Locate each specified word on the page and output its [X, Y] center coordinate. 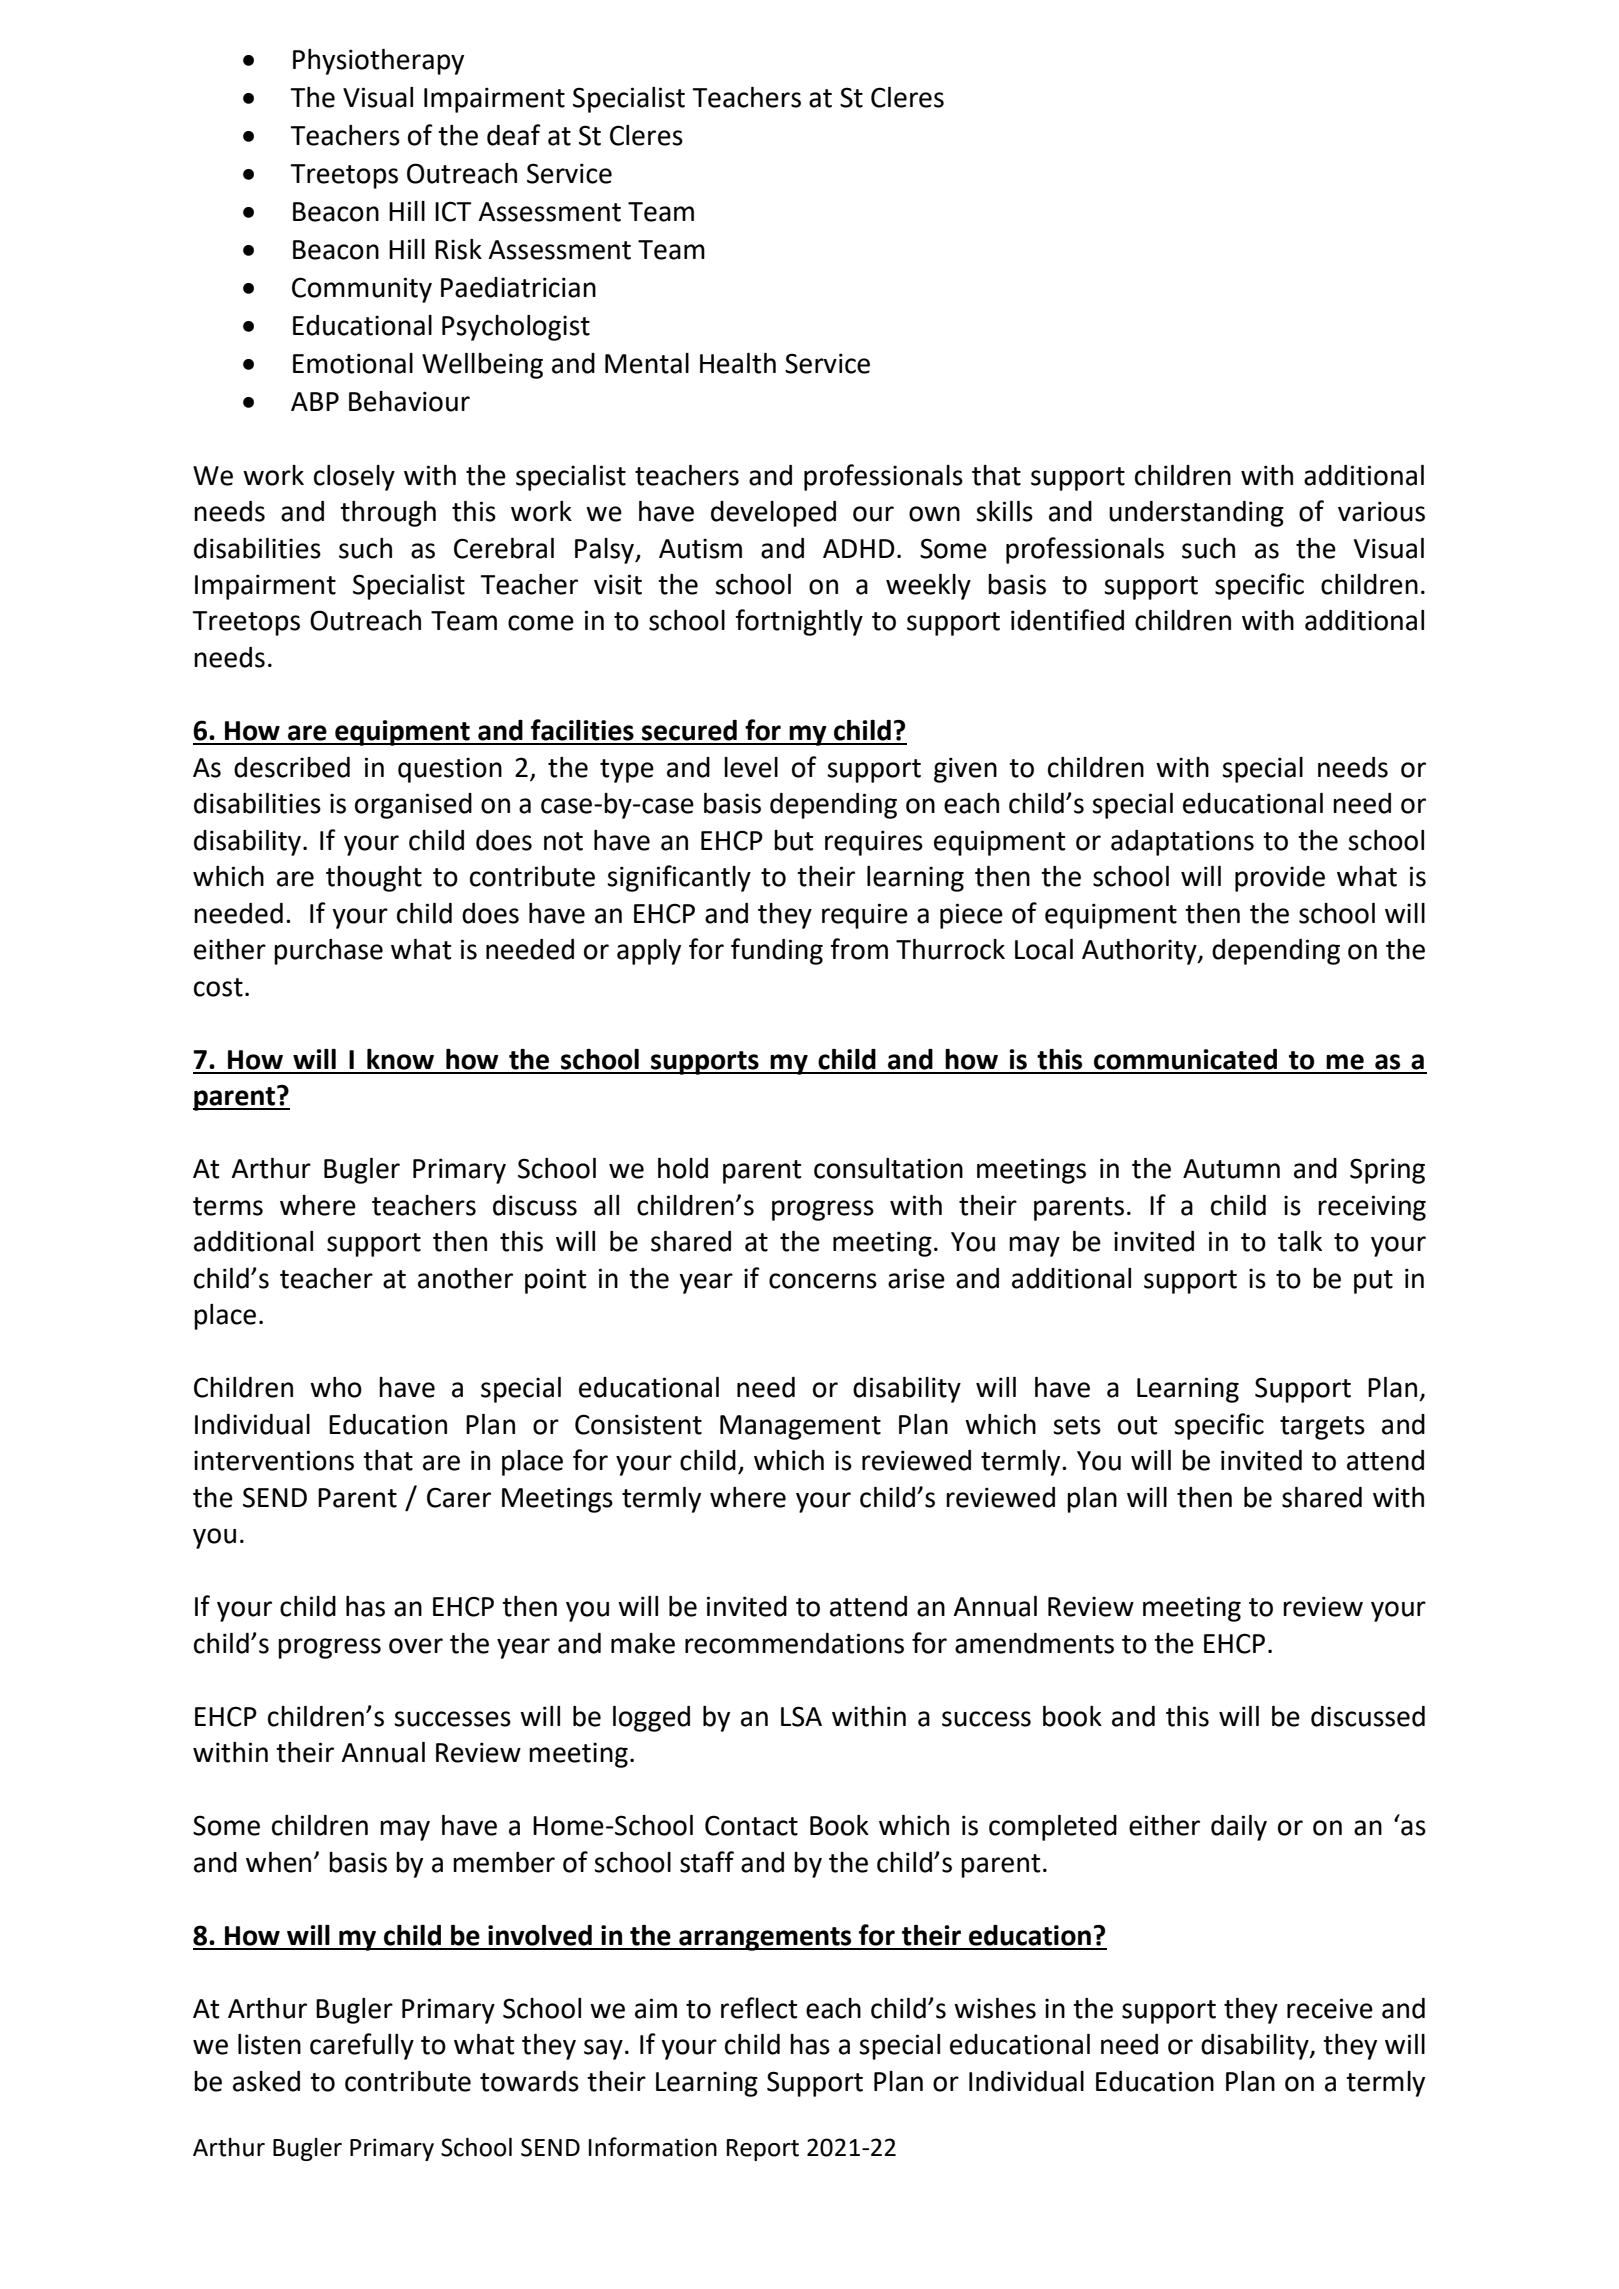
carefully [362, 2046]
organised [413, 806]
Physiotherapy [378, 62]
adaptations [1182, 843]
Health [738, 363]
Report [763, 2150]
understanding [1196, 514]
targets [1322, 1428]
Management [800, 1427]
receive [1330, 2008]
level [751, 767]
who [336, 1387]
